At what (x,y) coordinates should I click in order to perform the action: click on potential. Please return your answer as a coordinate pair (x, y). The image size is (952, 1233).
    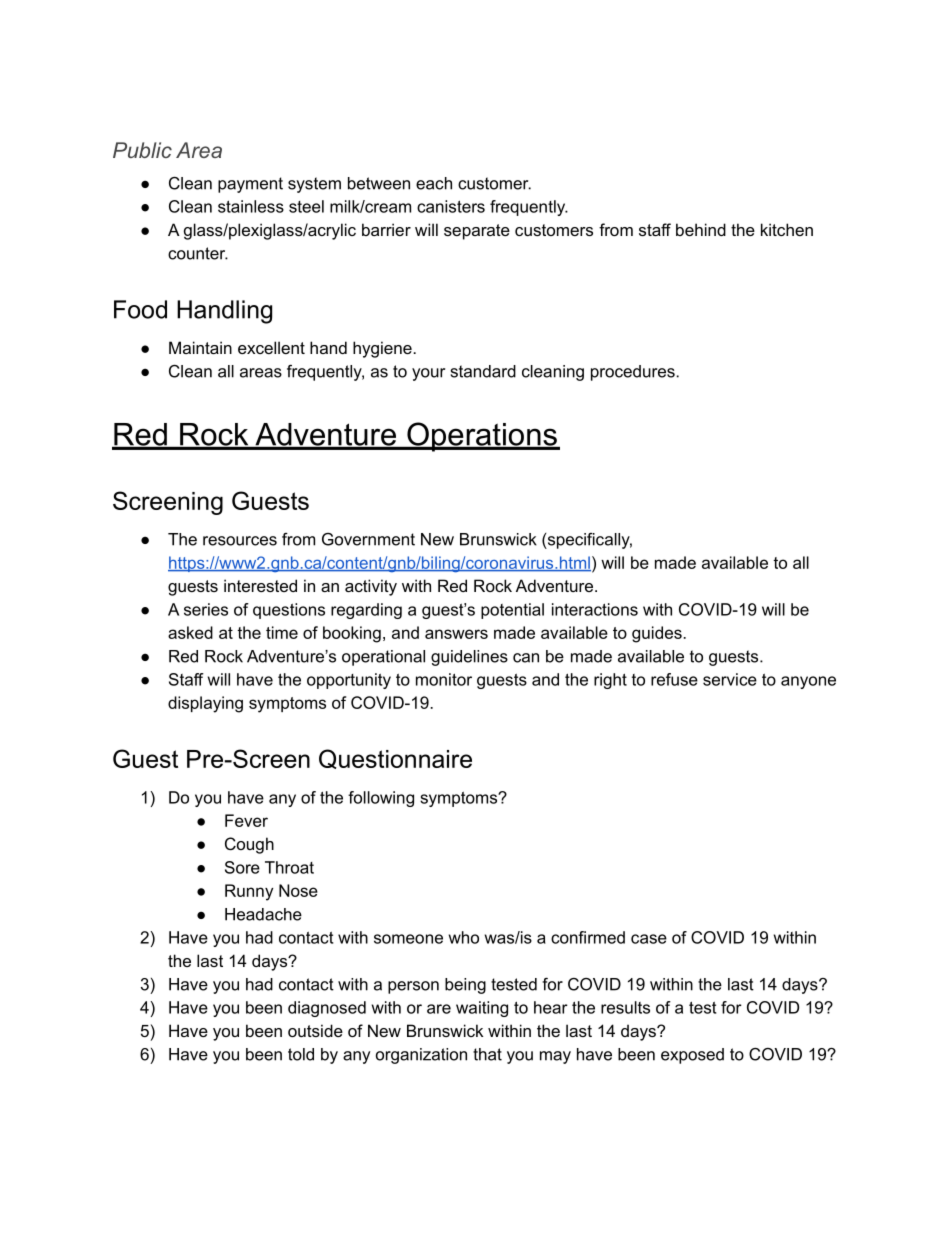
    Looking at the image, I should click on (512, 611).
